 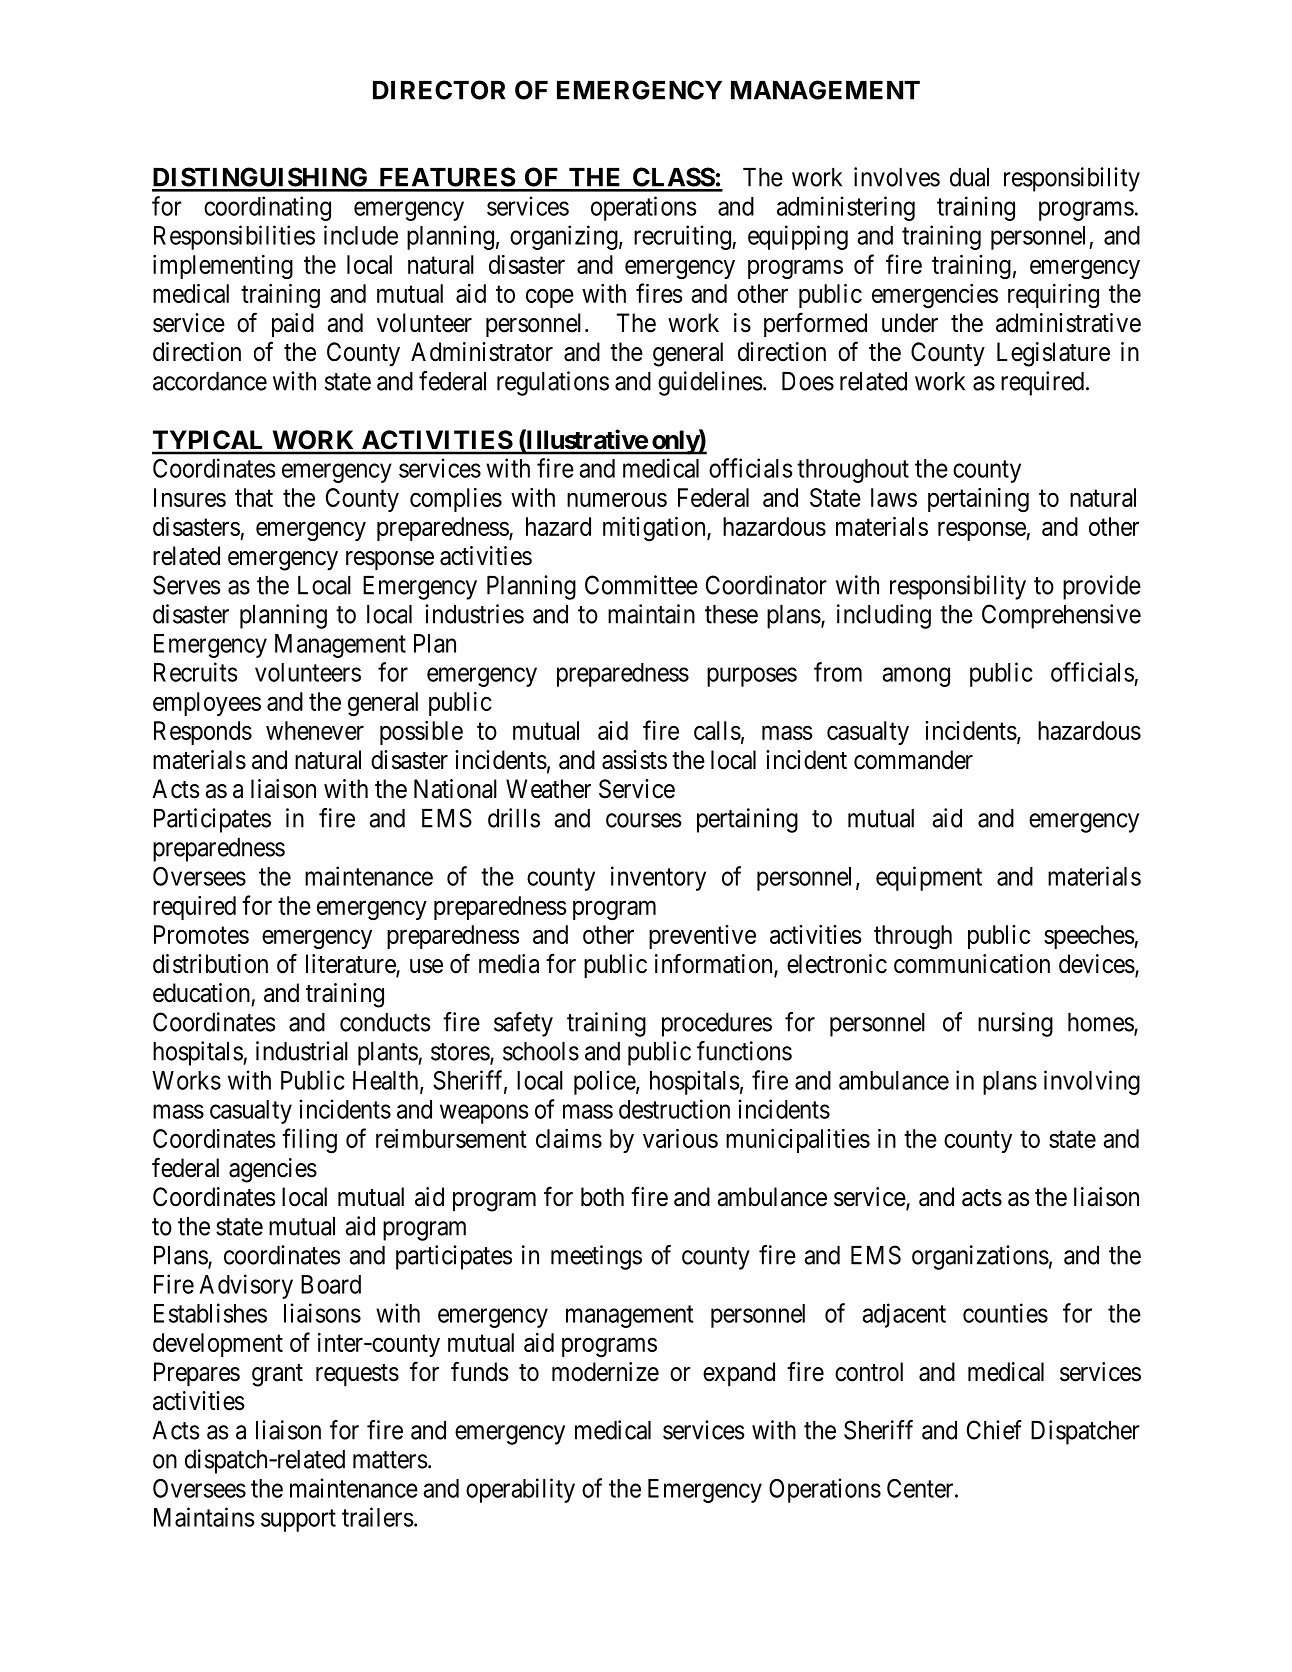 I want to click on recruiting, so click(x=683, y=237).
